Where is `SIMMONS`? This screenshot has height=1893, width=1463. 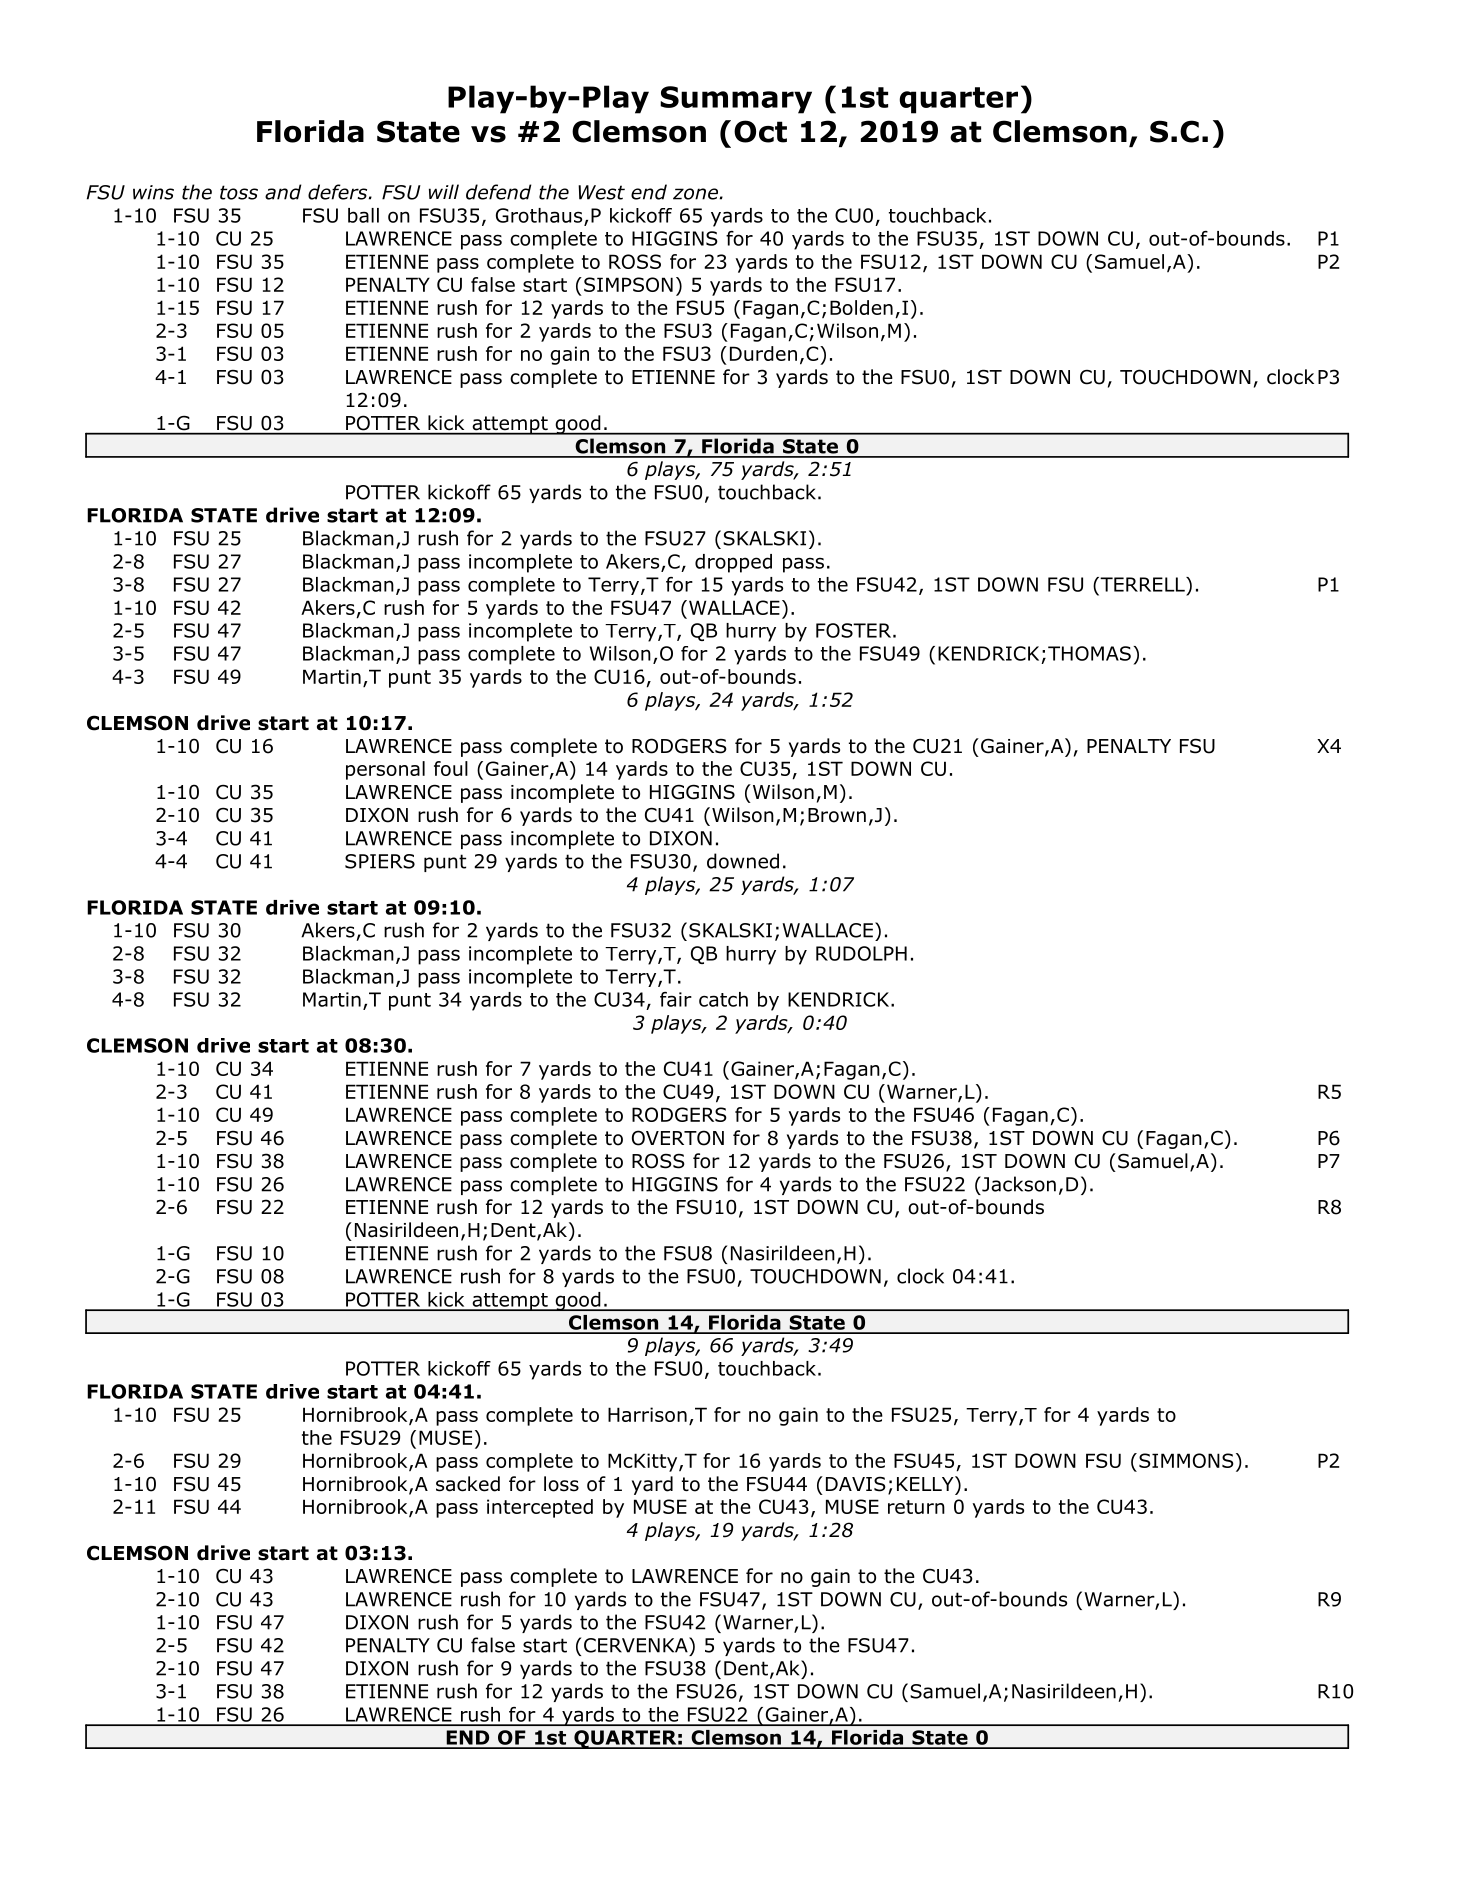 SIMMONS is located at coordinates (1186, 1460).
